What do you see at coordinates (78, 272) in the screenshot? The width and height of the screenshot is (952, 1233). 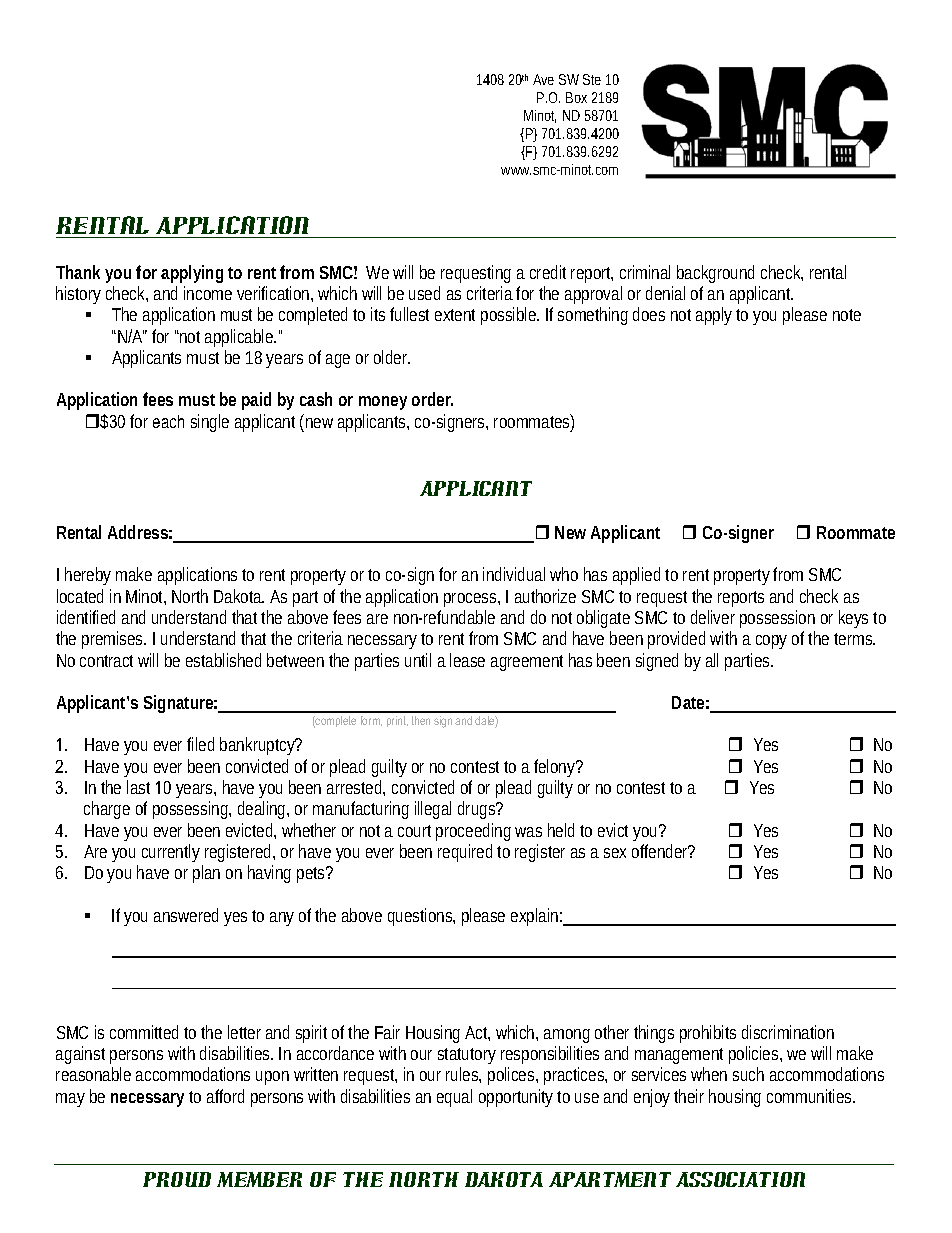 I see `Thank` at bounding box center [78, 272].
